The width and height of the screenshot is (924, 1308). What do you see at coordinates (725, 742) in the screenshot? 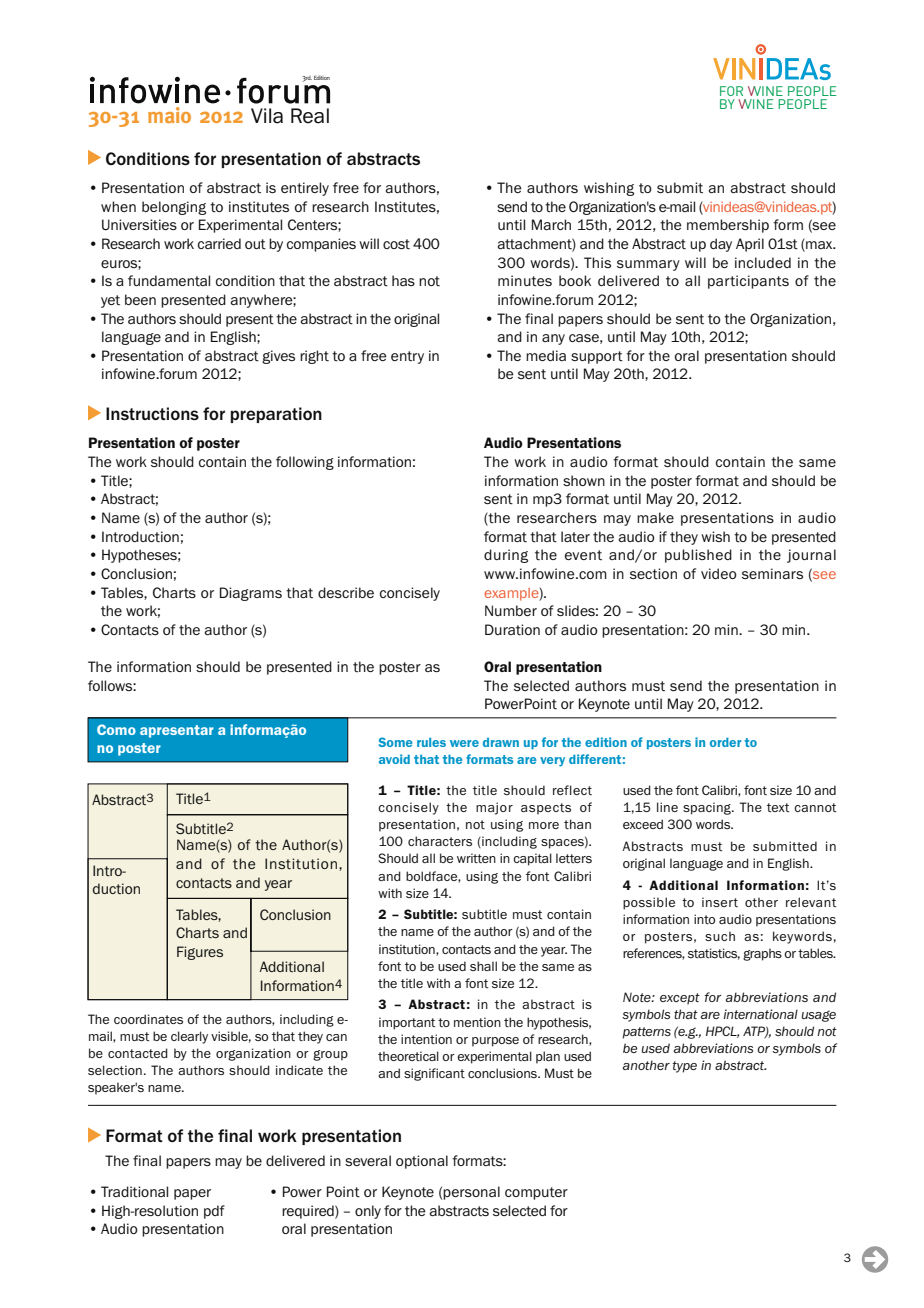
I see `order` at bounding box center [725, 742].
